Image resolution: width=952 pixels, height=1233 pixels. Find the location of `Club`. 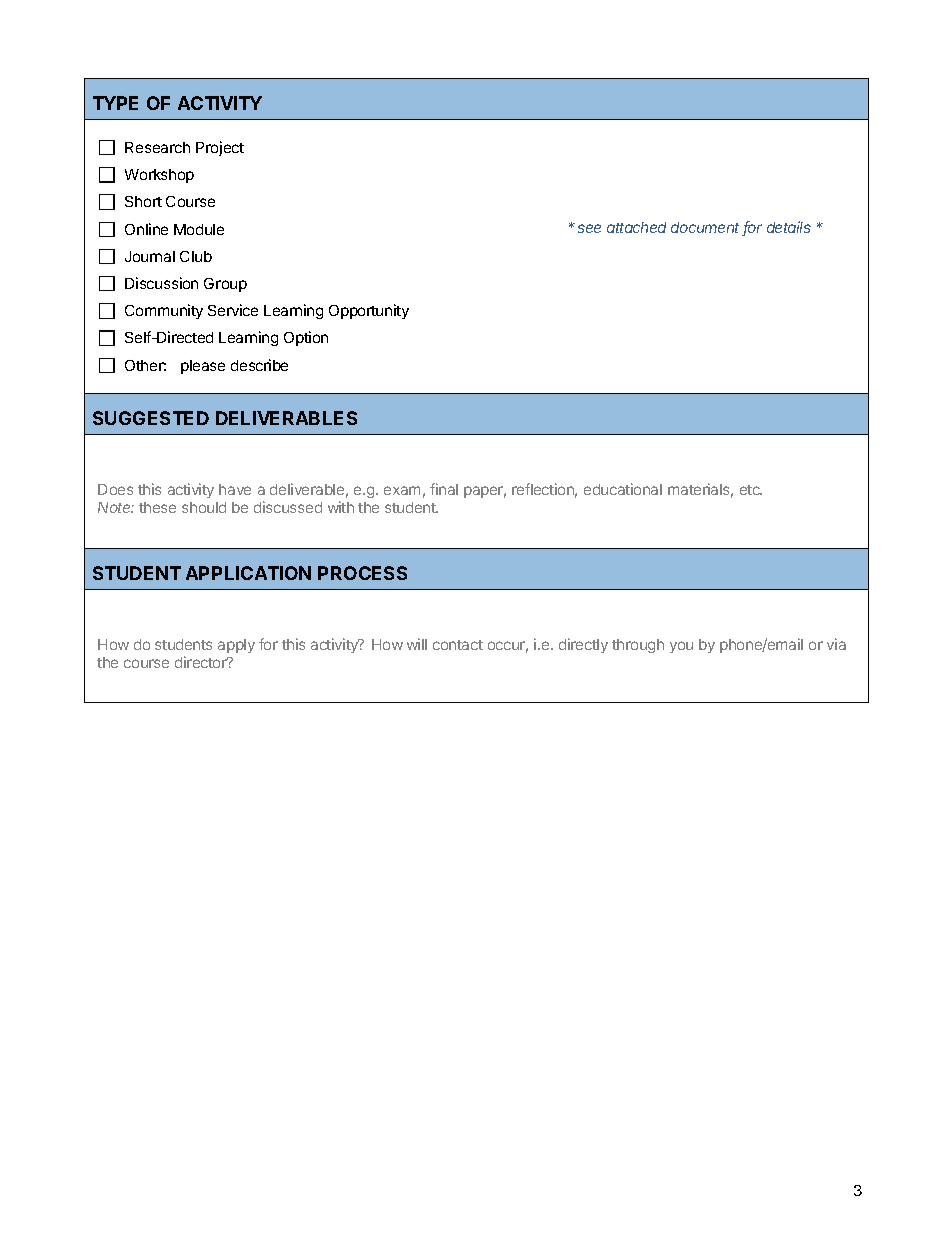

Club is located at coordinates (196, 256).
